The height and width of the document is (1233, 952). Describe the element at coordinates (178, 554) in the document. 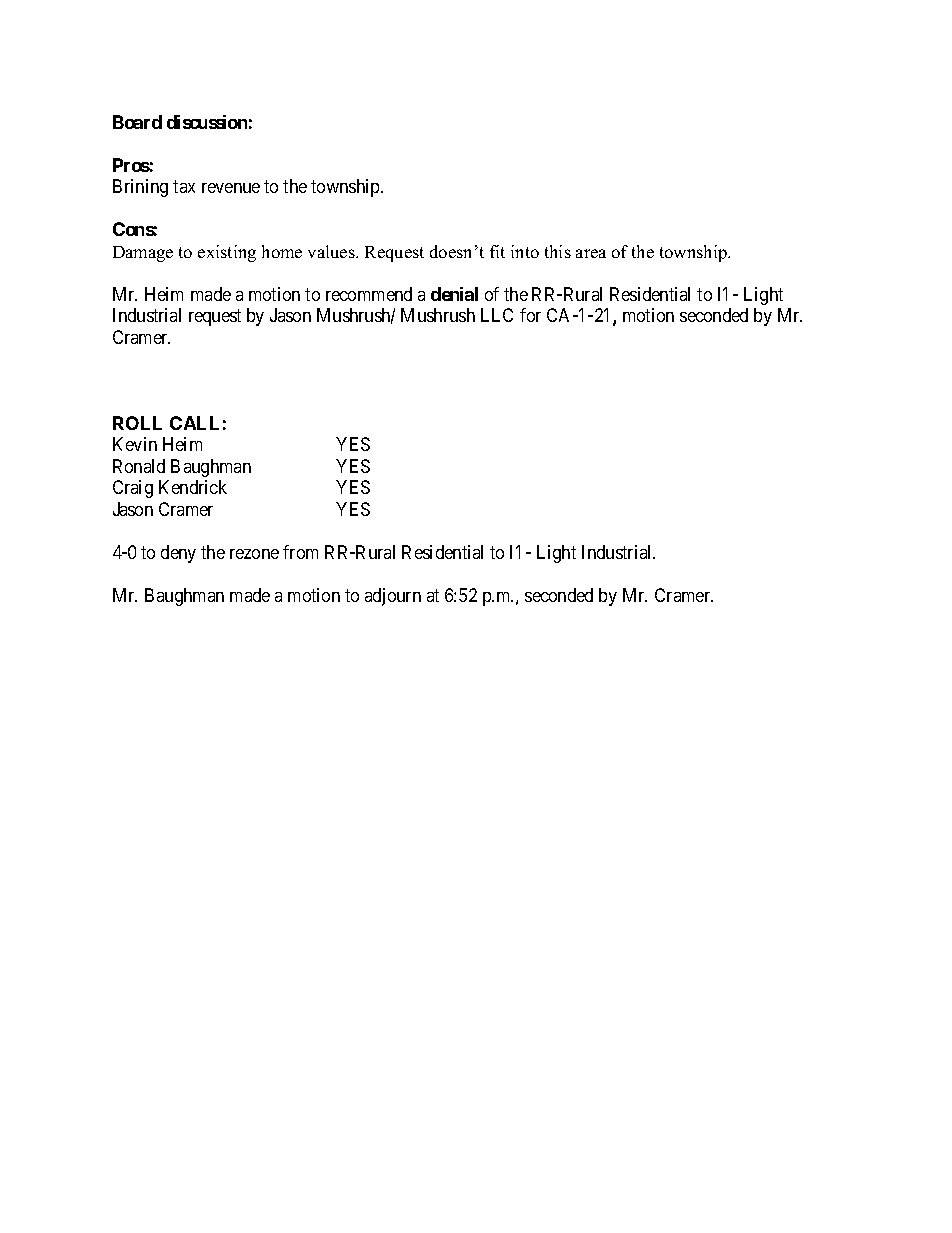

I see `deny` at that location.
